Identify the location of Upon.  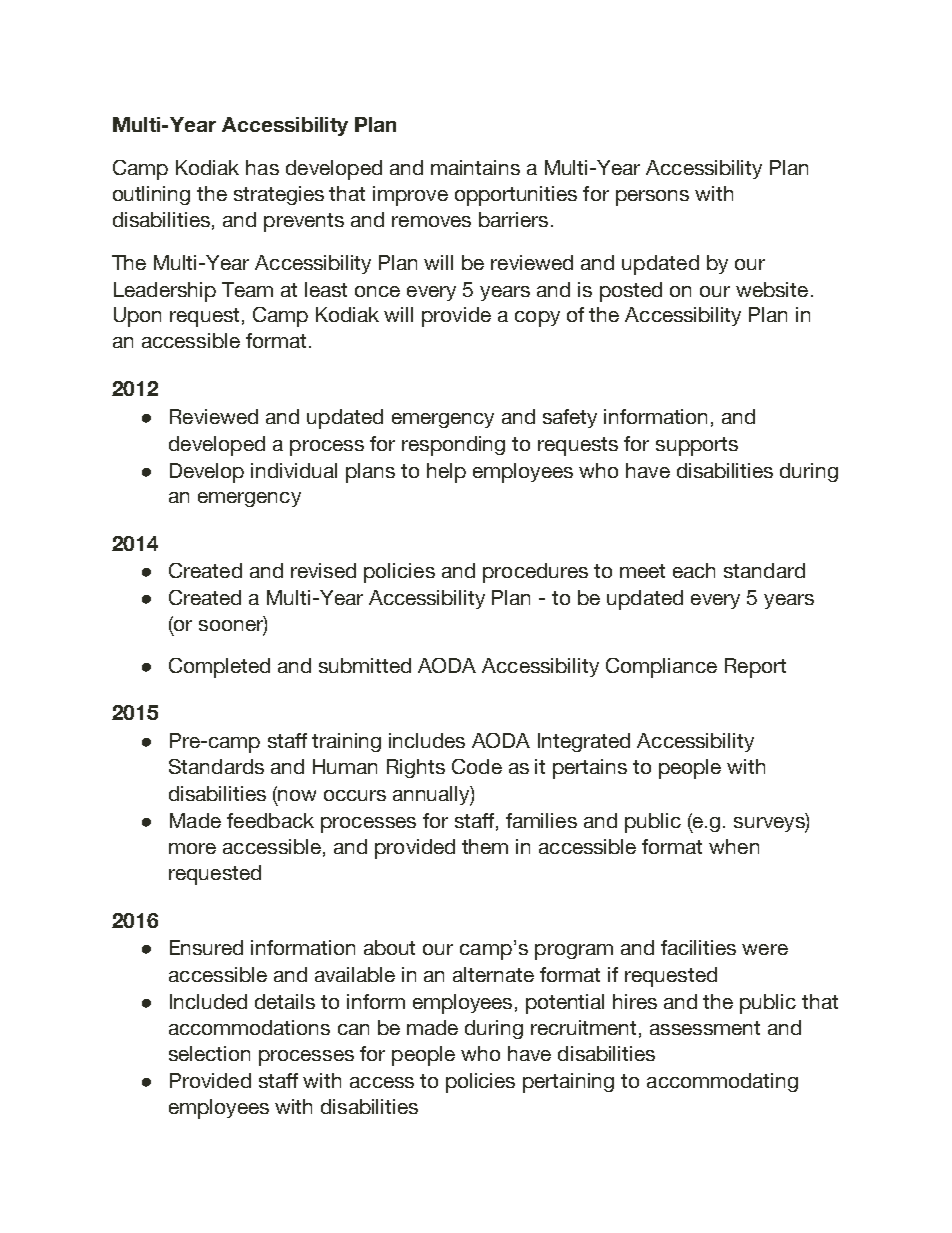
(137, 317).
